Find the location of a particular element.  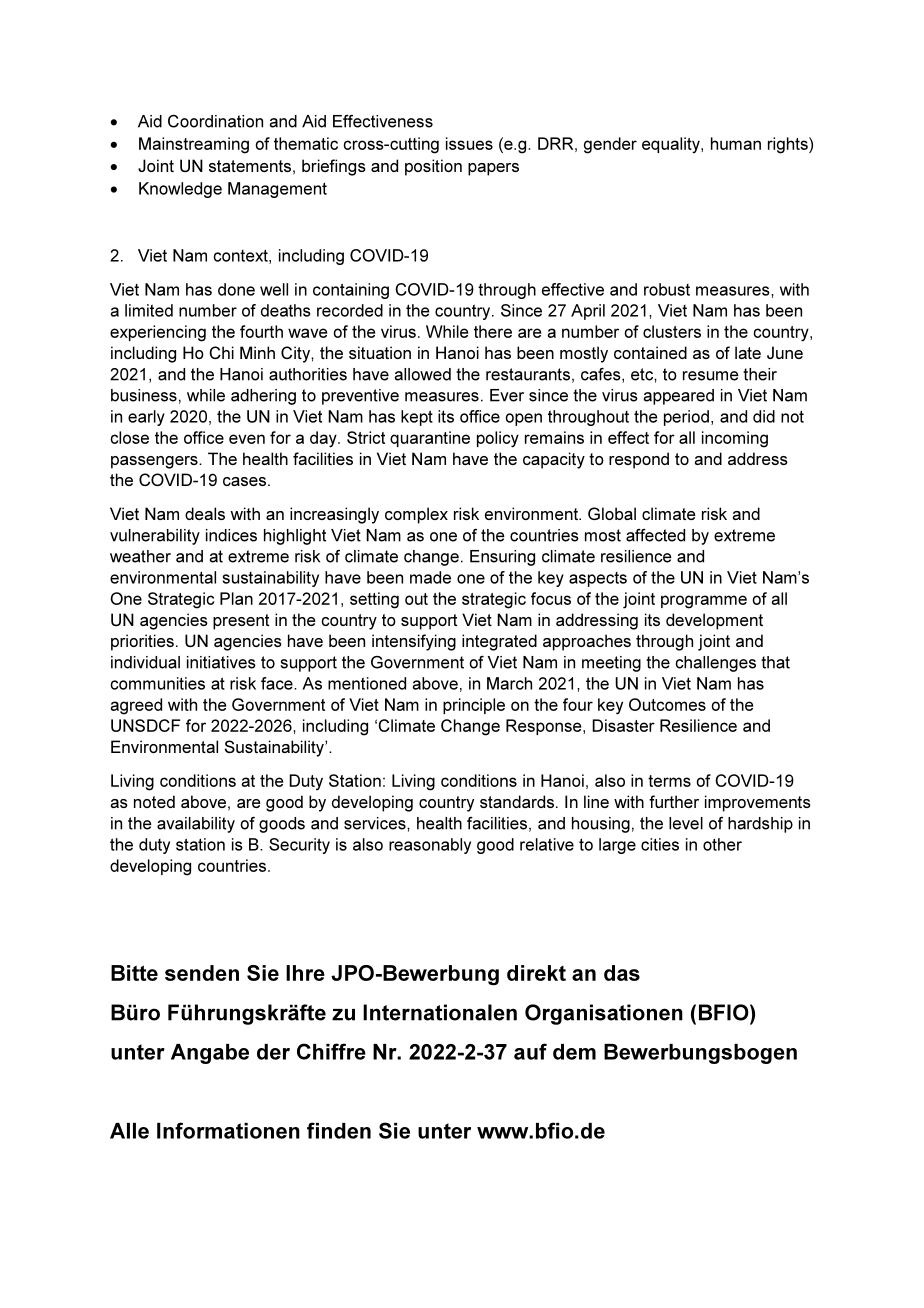

Informationen is located at coordinates (228, 1130).
